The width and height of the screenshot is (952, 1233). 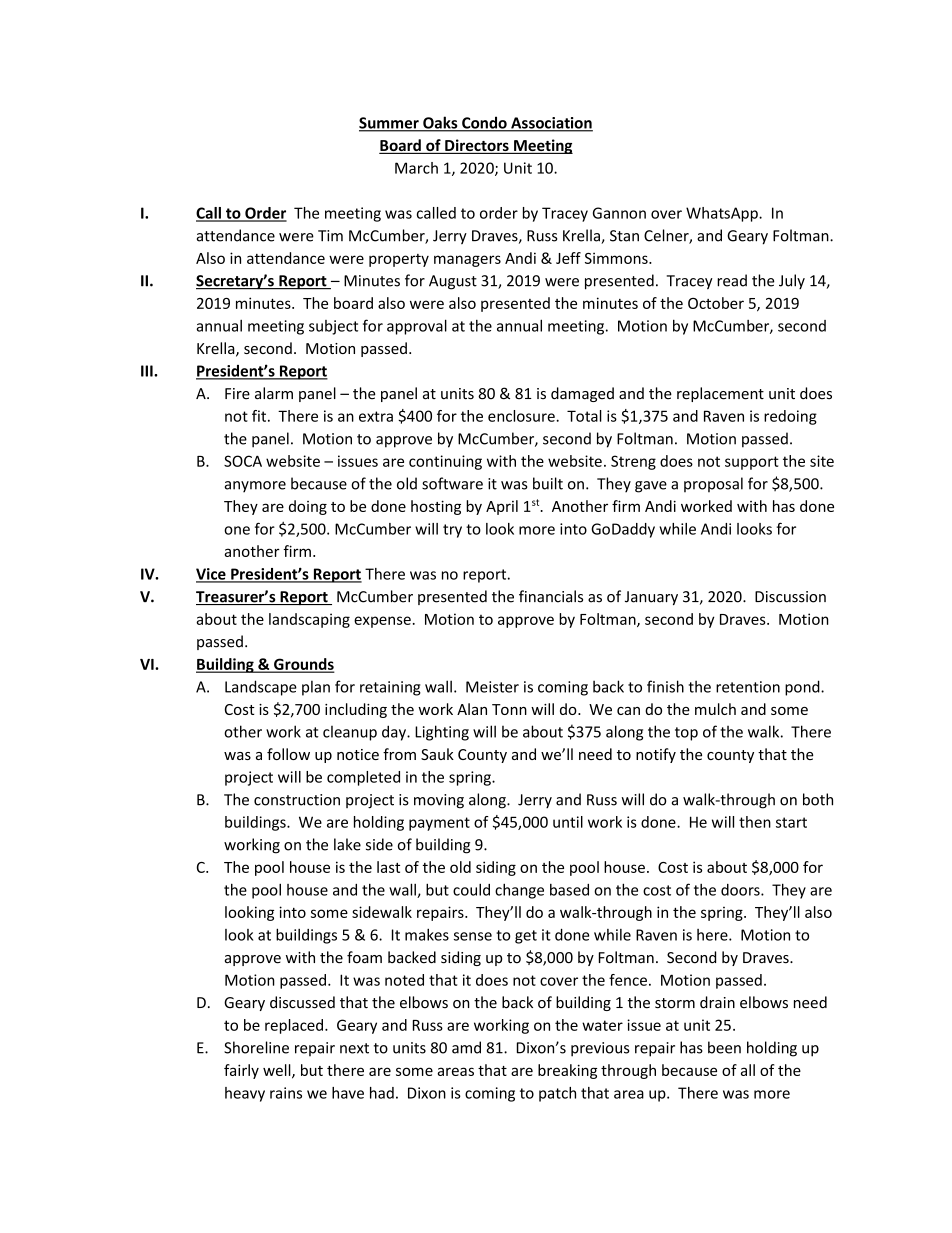 I want to click on fairly, so click(x=241, y=1071).
